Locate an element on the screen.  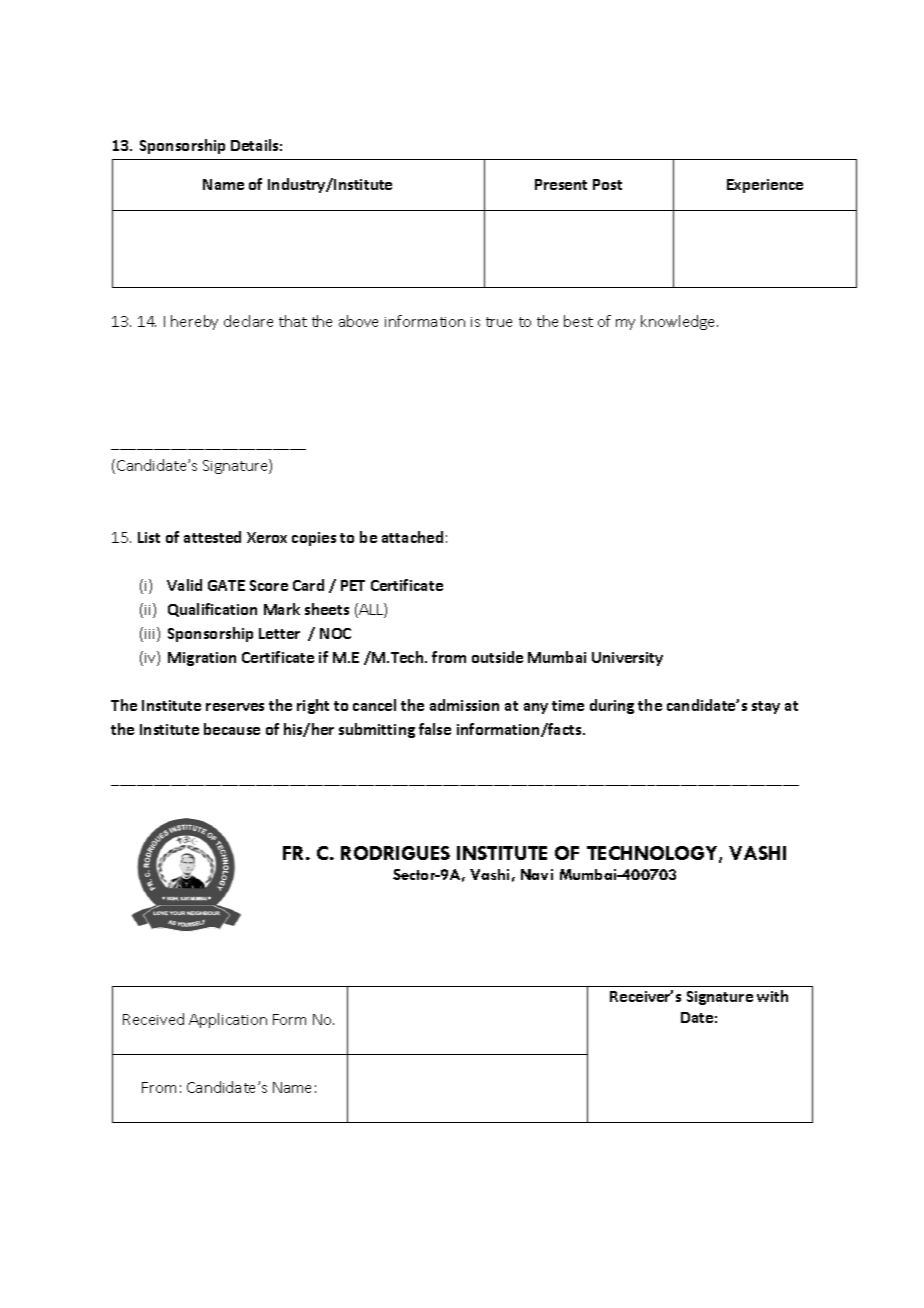
Application is located at coordinates (228, 1020).
